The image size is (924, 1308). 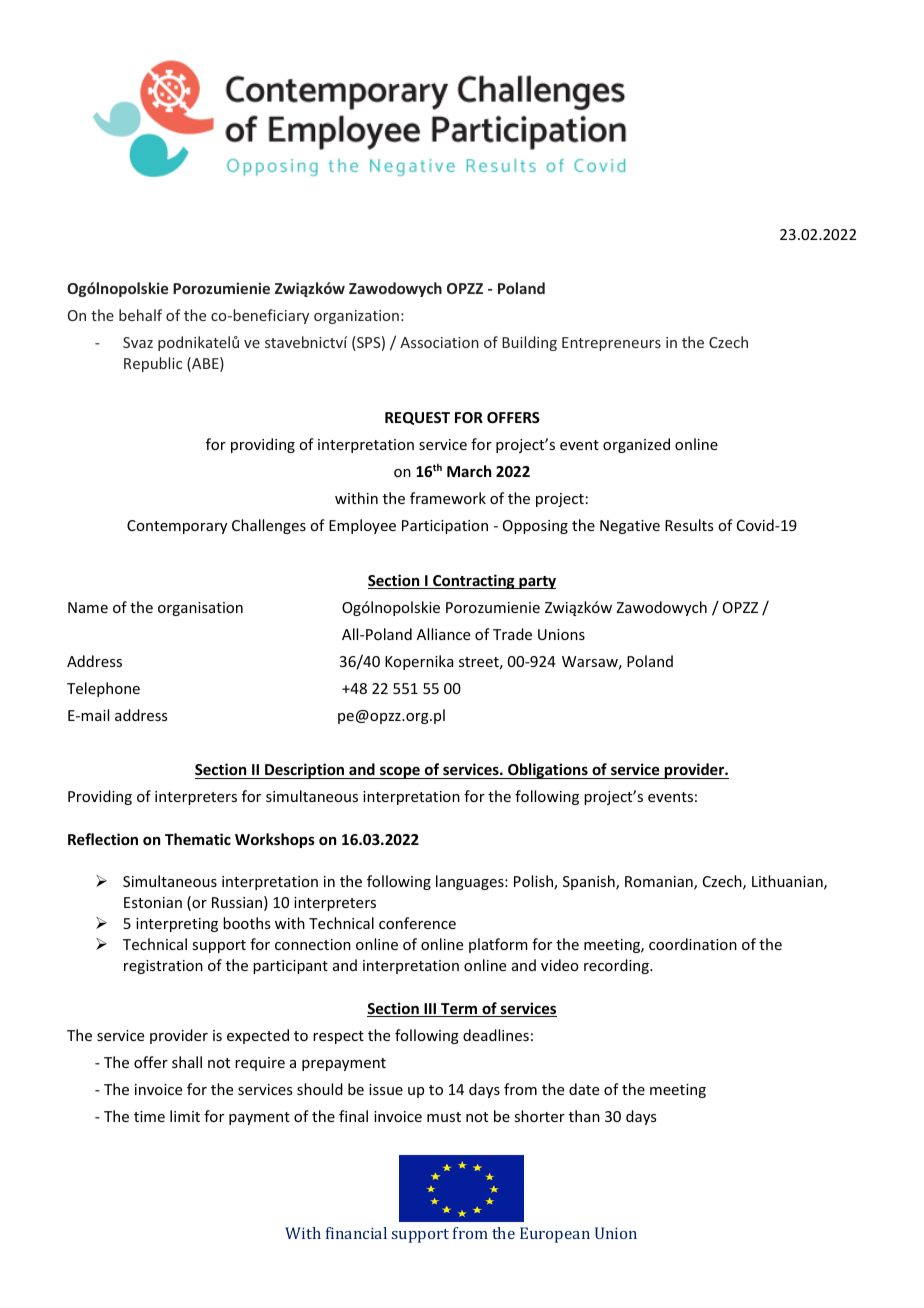 What do you see at coordinates (177, 925) in the document?
I see `interpreting` at bounding box center [177, 925].
